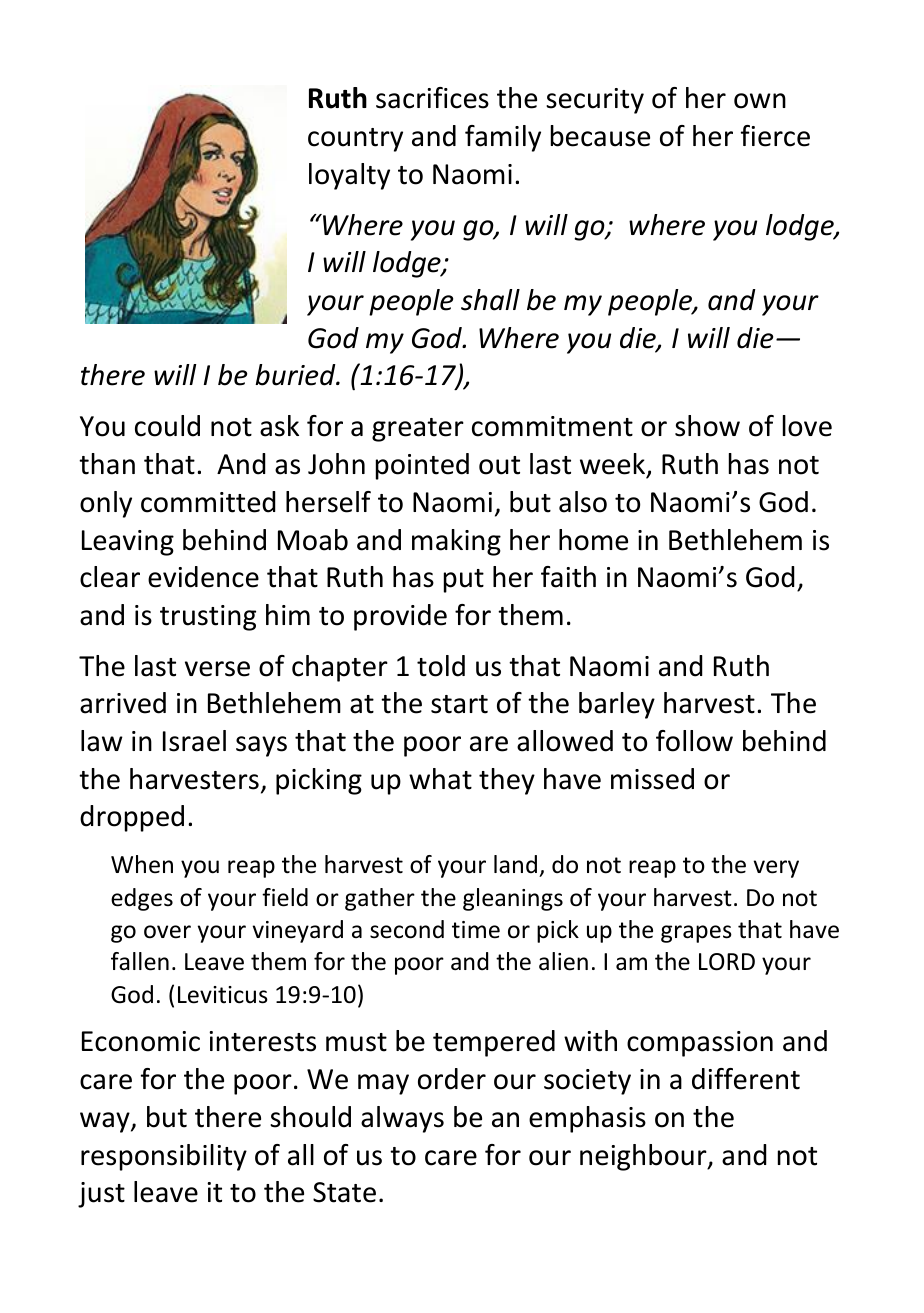  What do you see at coordinates (775, 136) in the screenshot?
I see `fierce` at bounding box center [775, 136].
